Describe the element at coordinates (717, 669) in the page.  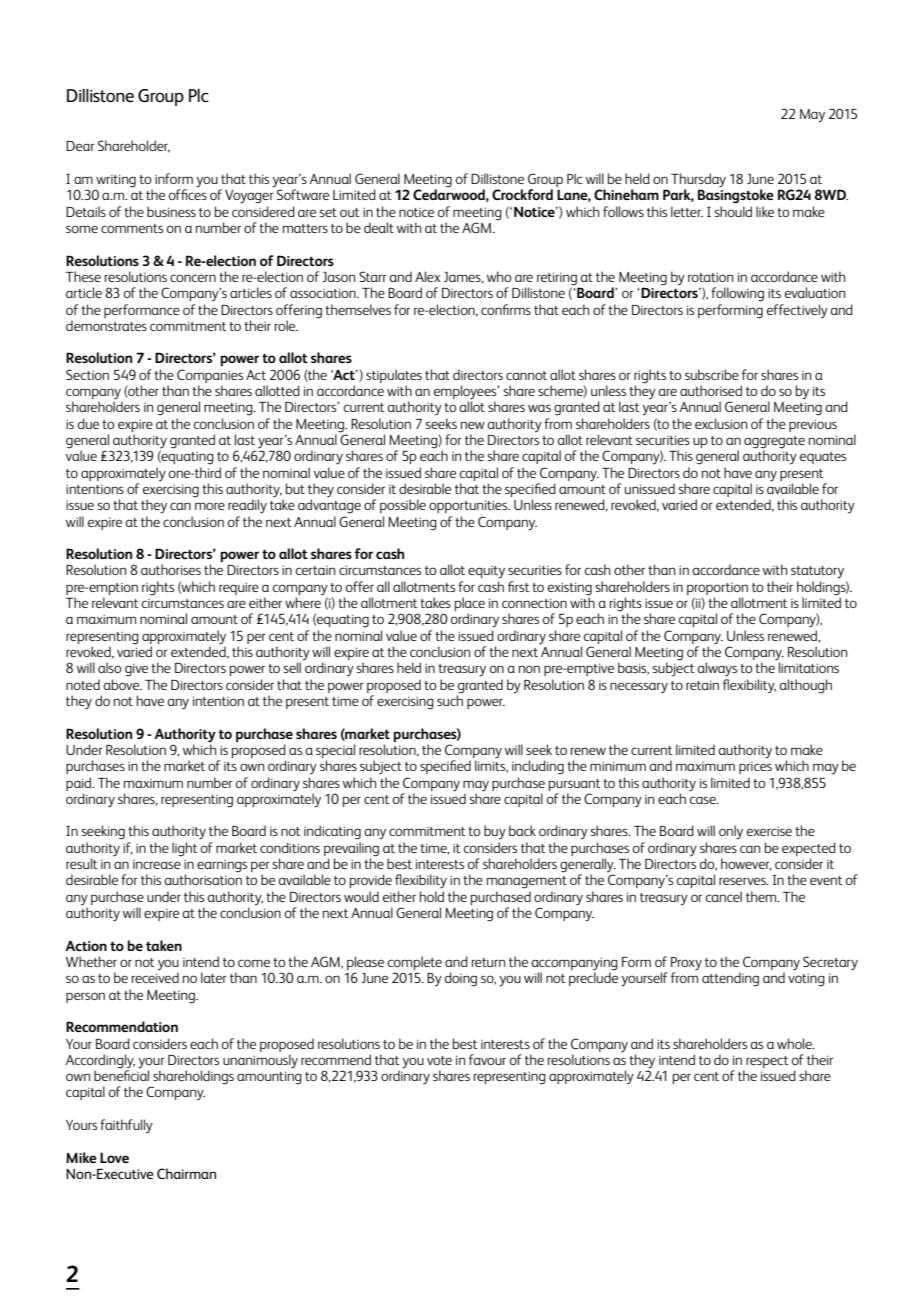
I see `always` at that location.
